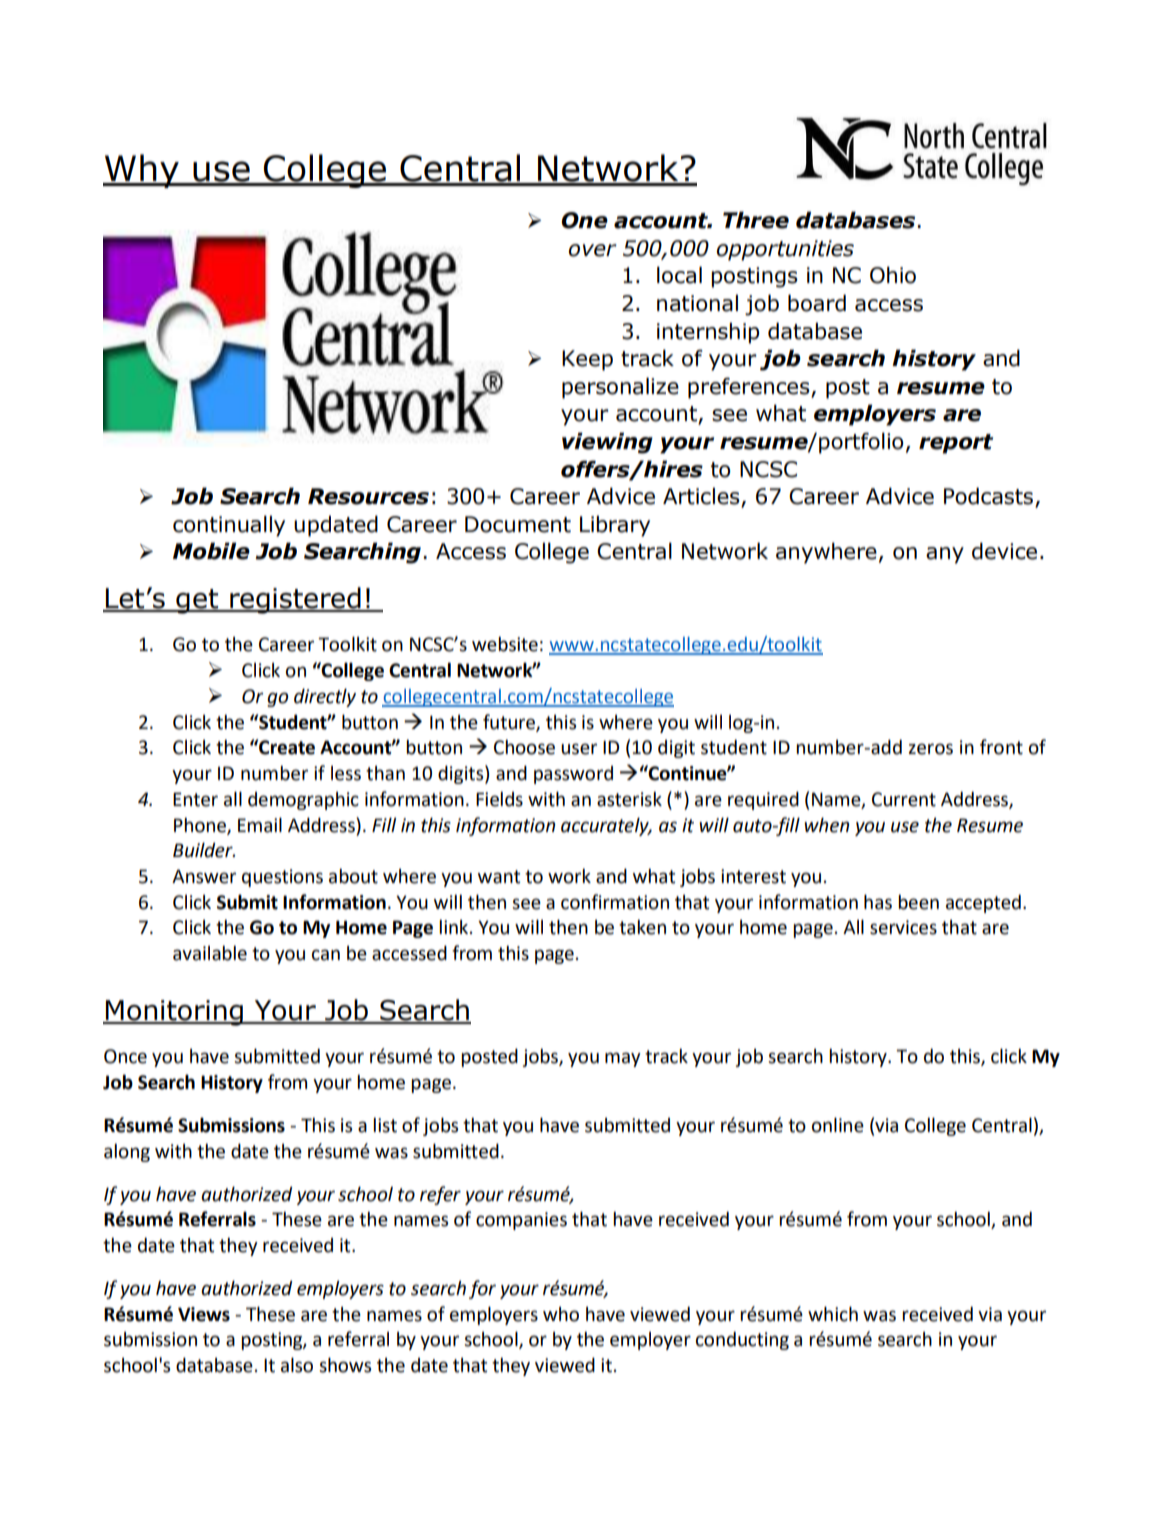  Describe the element at coordinates (838, 1125) in the screenshot. I see `online` at that location.
